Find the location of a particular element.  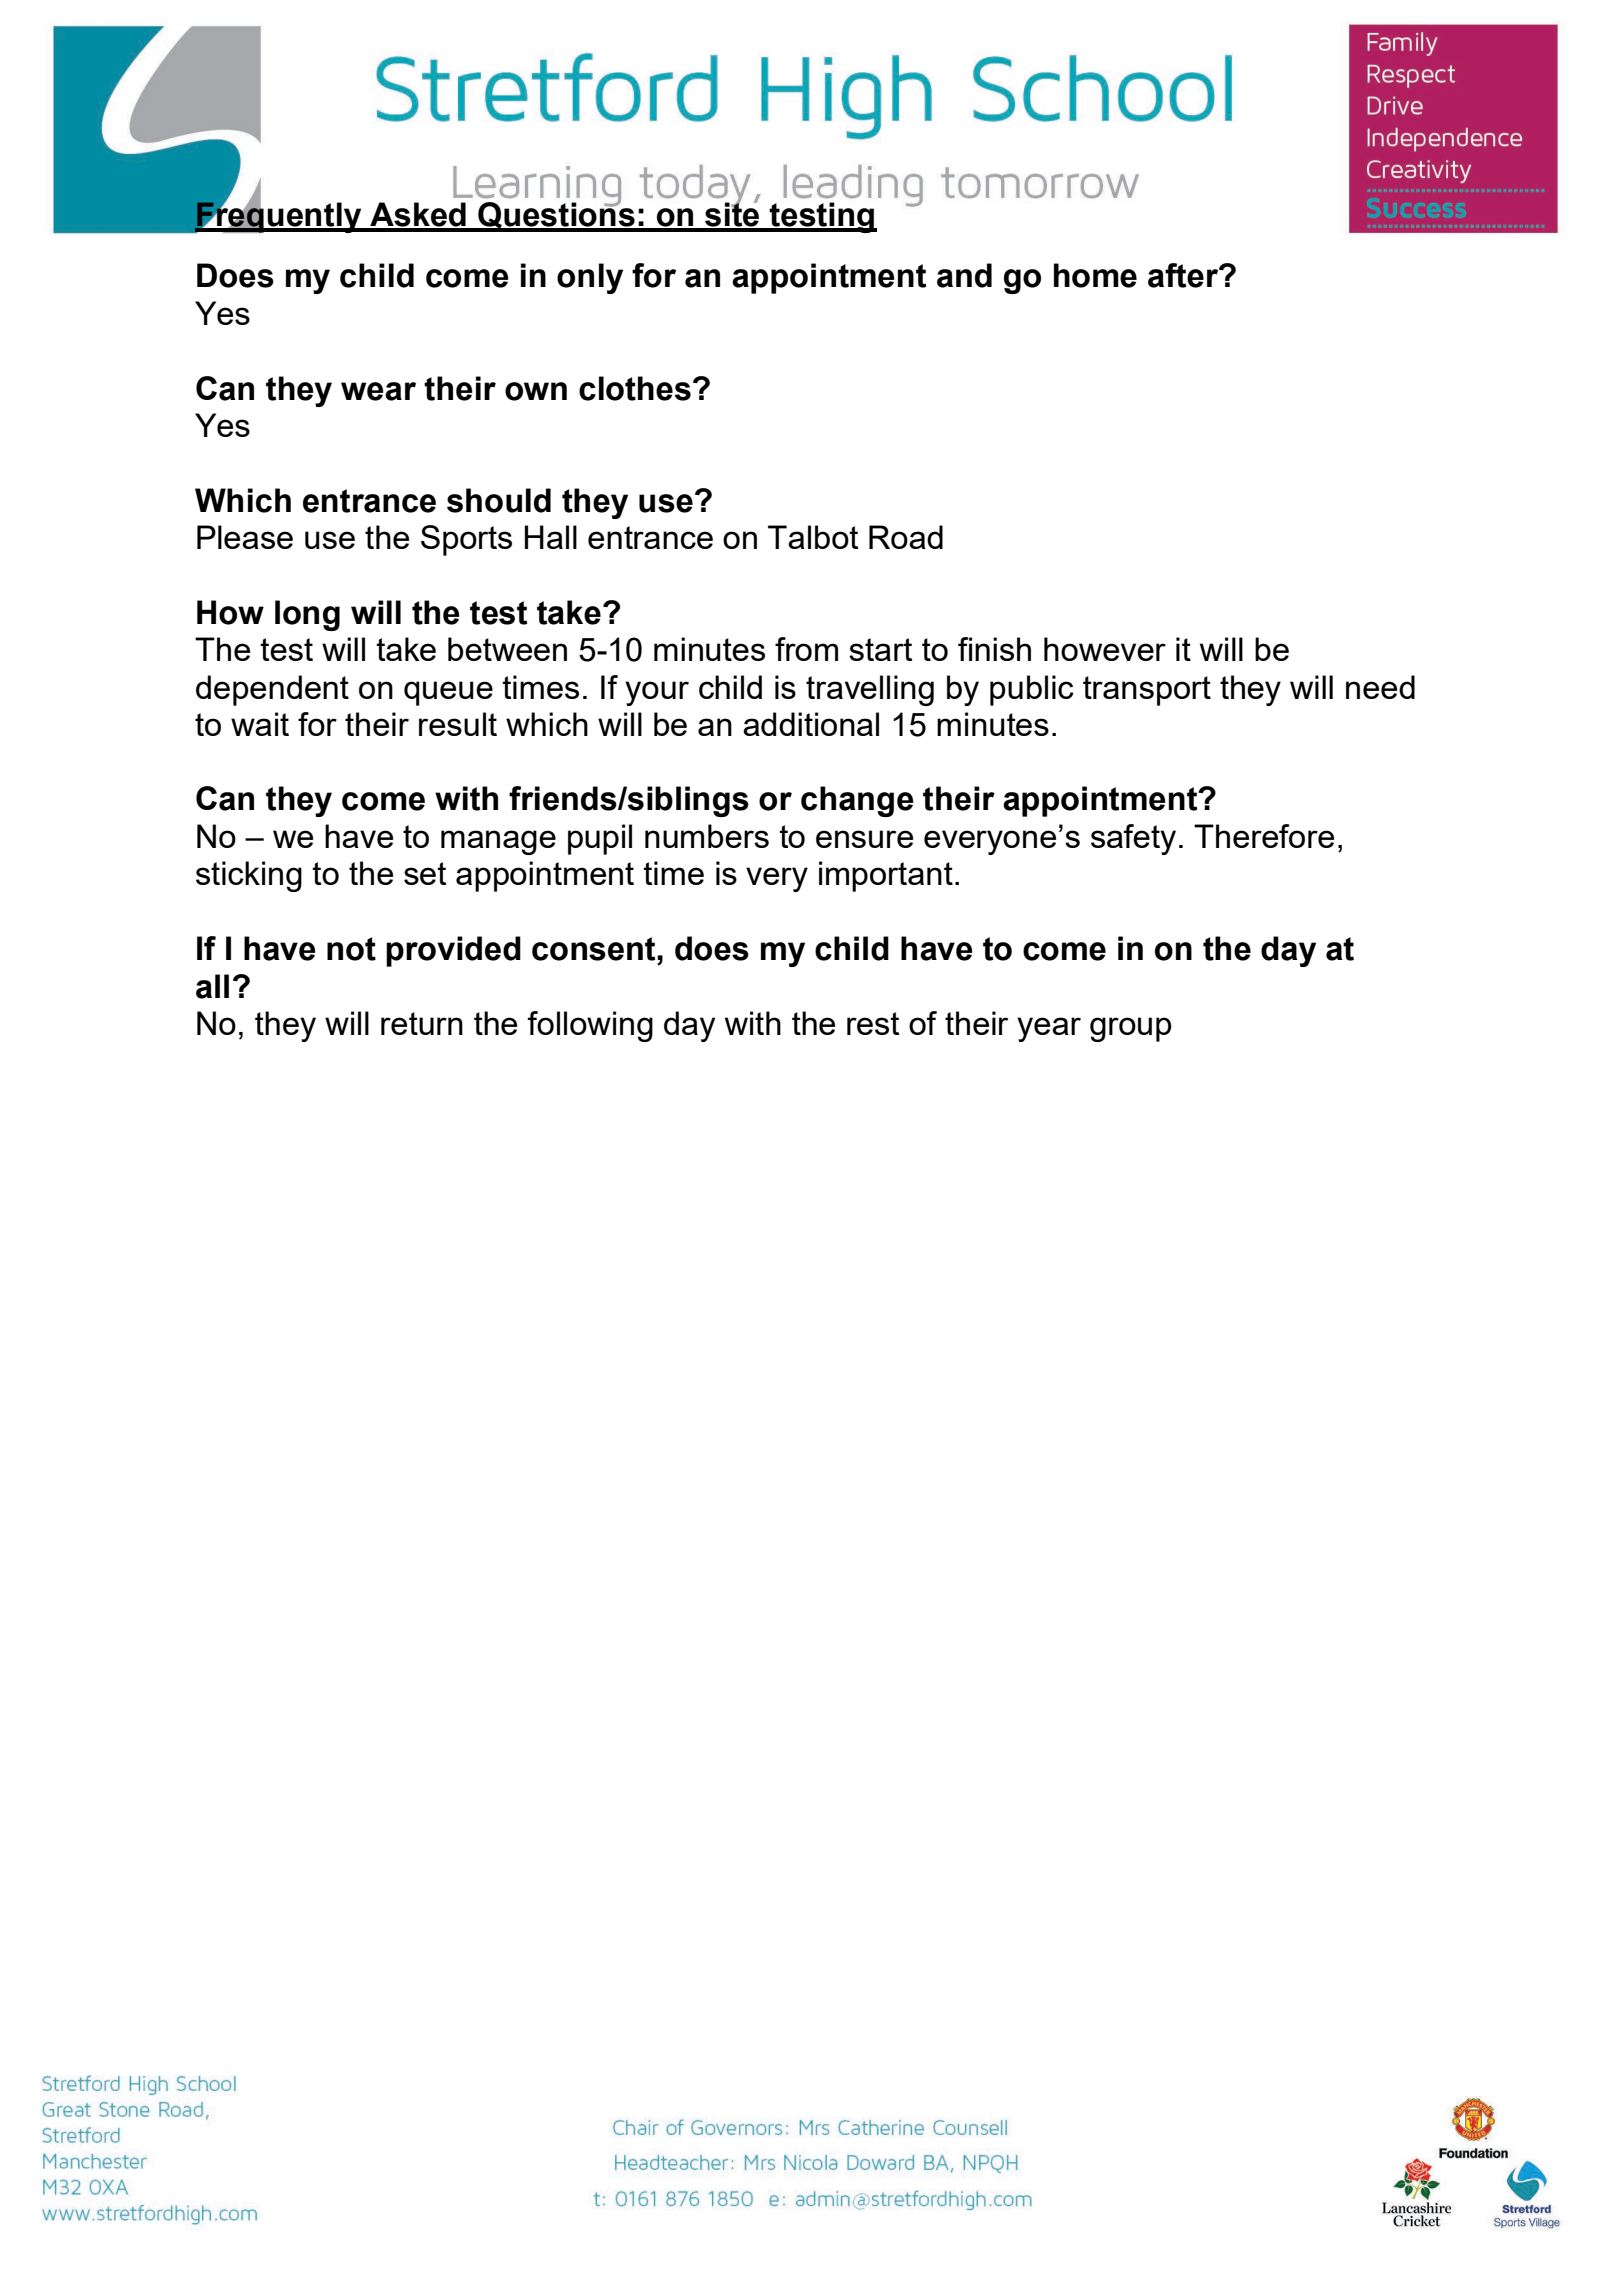

set is located at coordinates (425, 873).
